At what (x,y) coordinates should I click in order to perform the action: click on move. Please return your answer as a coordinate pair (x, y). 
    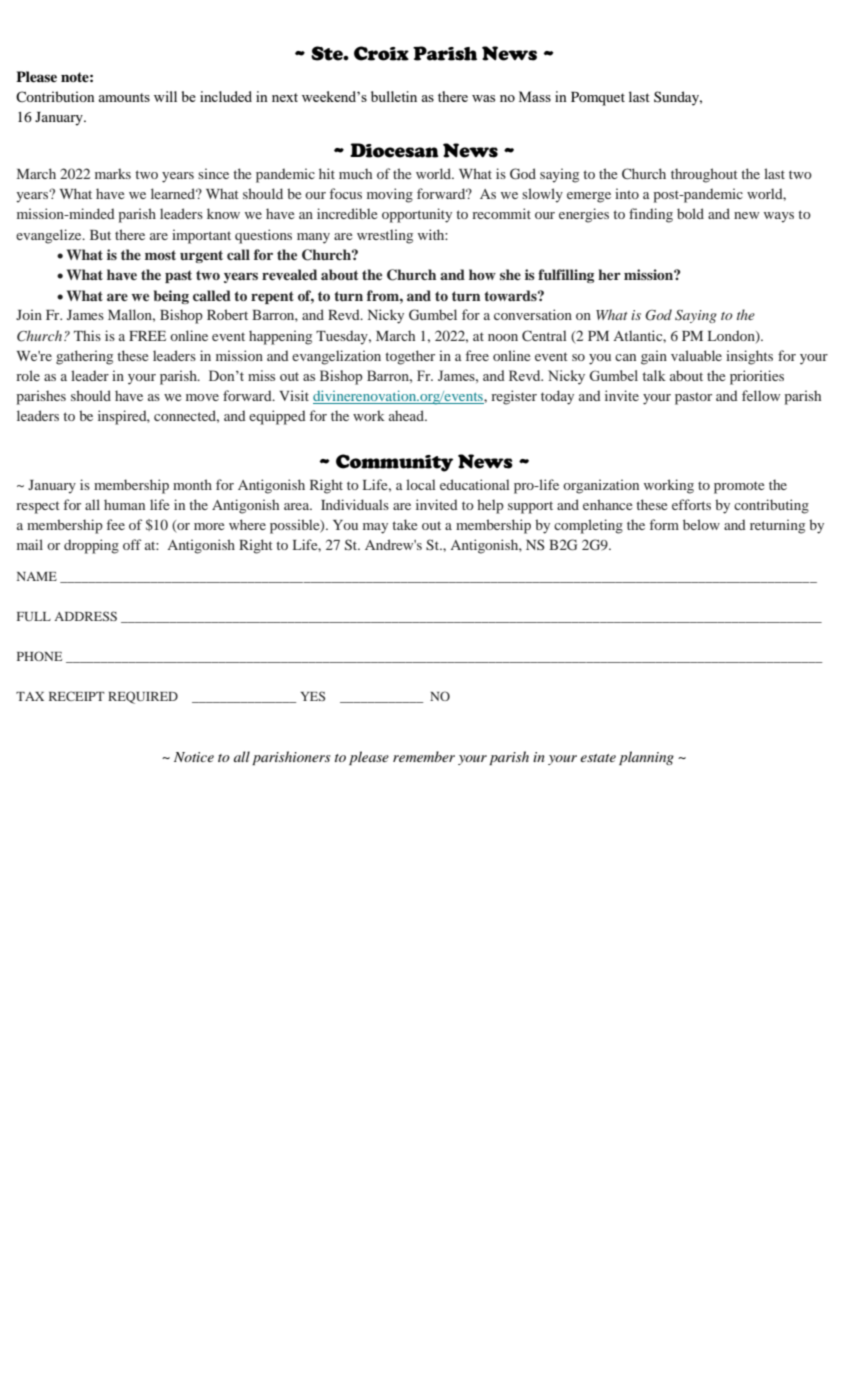
    Looking at the image, I should click on (202, 397).
